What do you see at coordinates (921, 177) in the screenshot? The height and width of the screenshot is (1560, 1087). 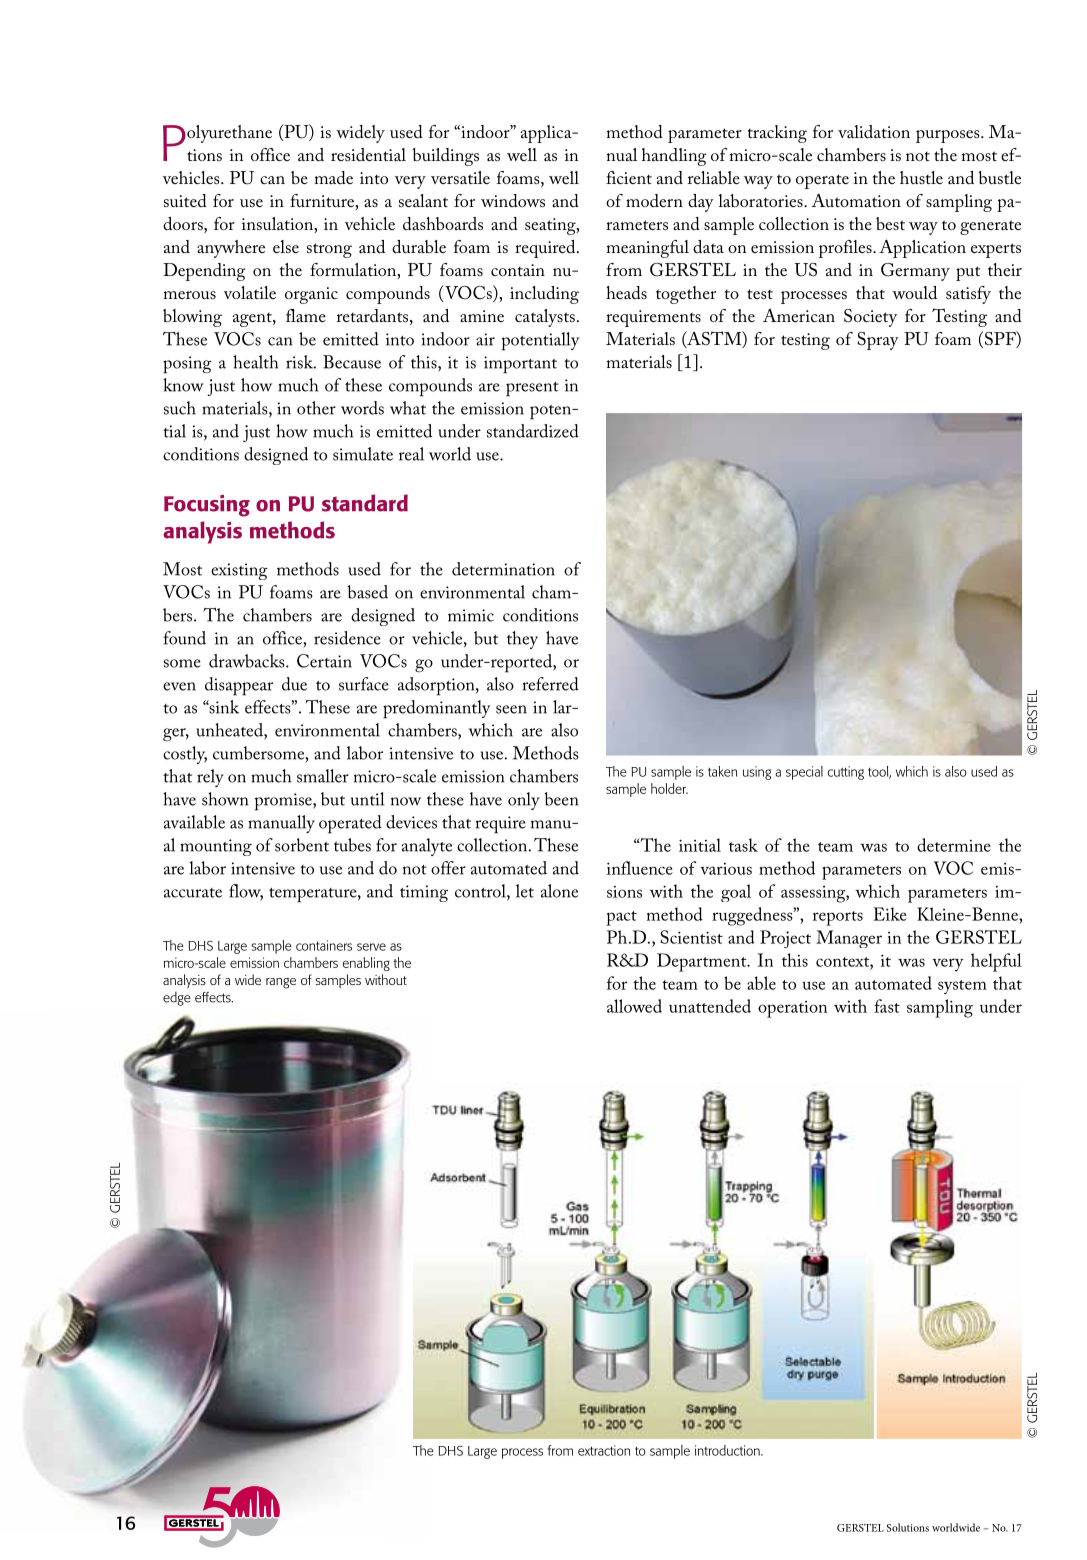 I see `hustle` at bounding box center [921, 177].
